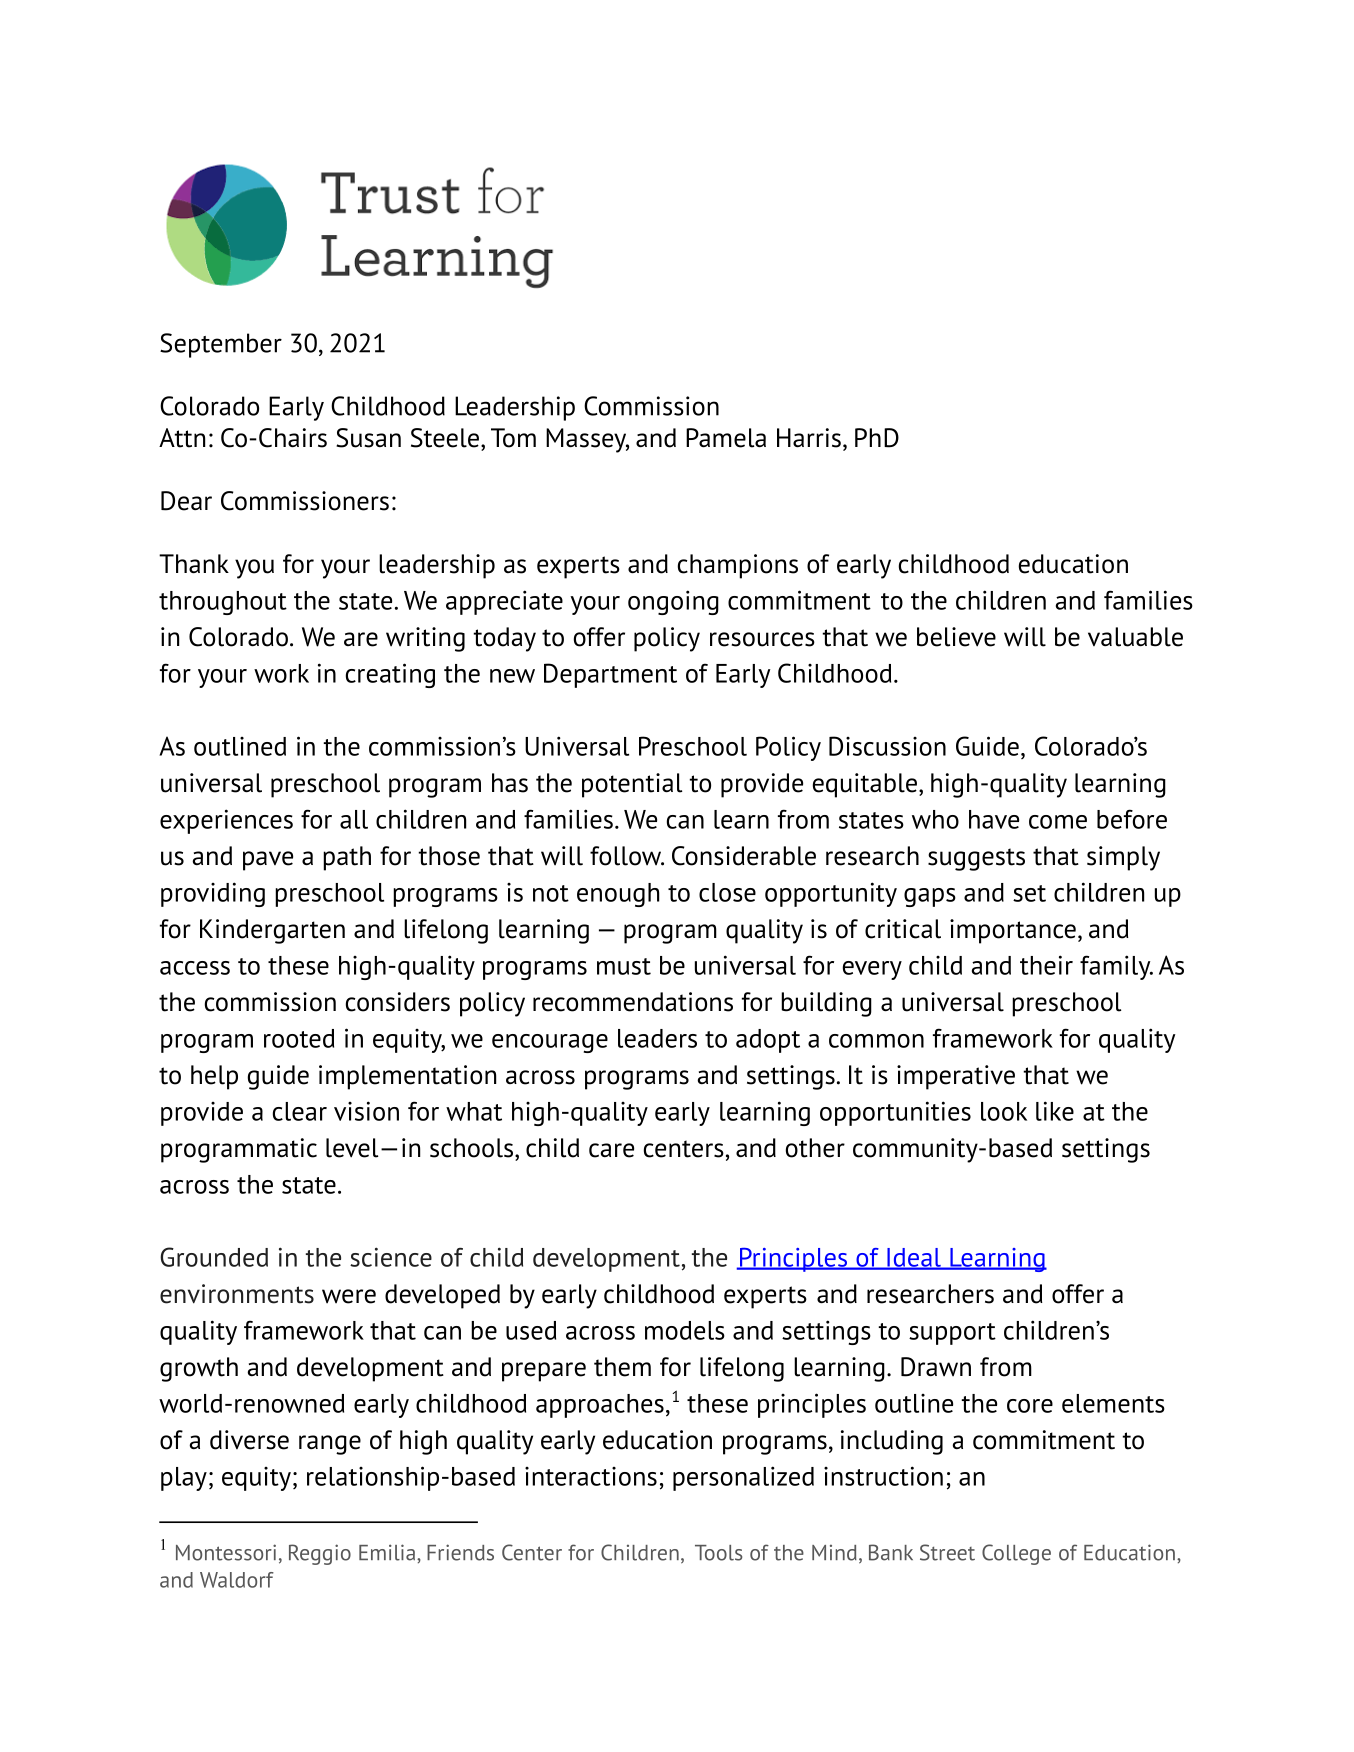  I want to click on their, so click(1046, 965).
